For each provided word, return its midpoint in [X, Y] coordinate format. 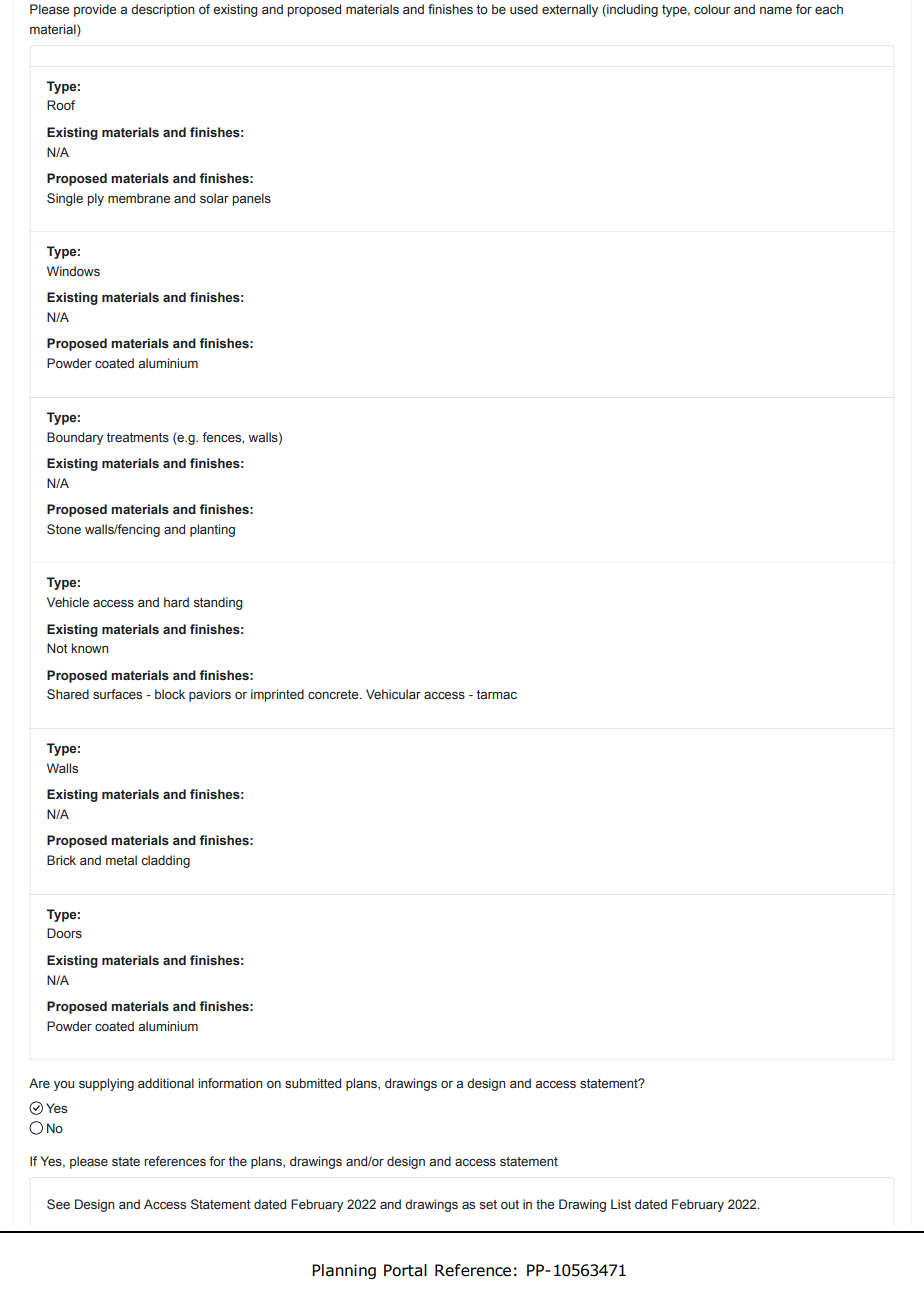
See [58, 1204]
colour [712, 9]
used [524, 9]
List [621, 1204]
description [162, 10]
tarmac [497, 694]
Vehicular [393, 694]
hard [176, 602]
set [488, 1204]
